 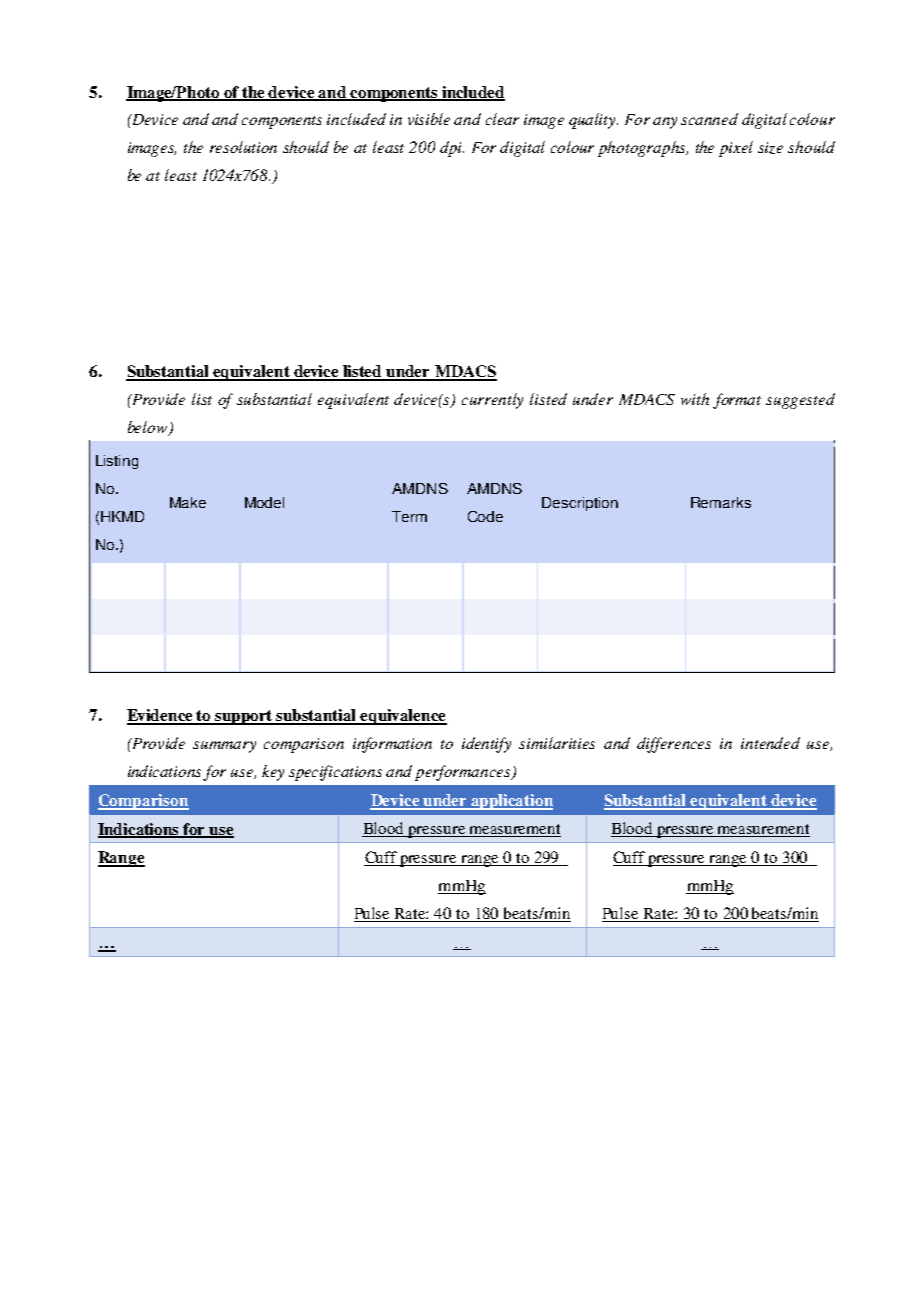 I want to click on key, so click(x=273, y=773).
